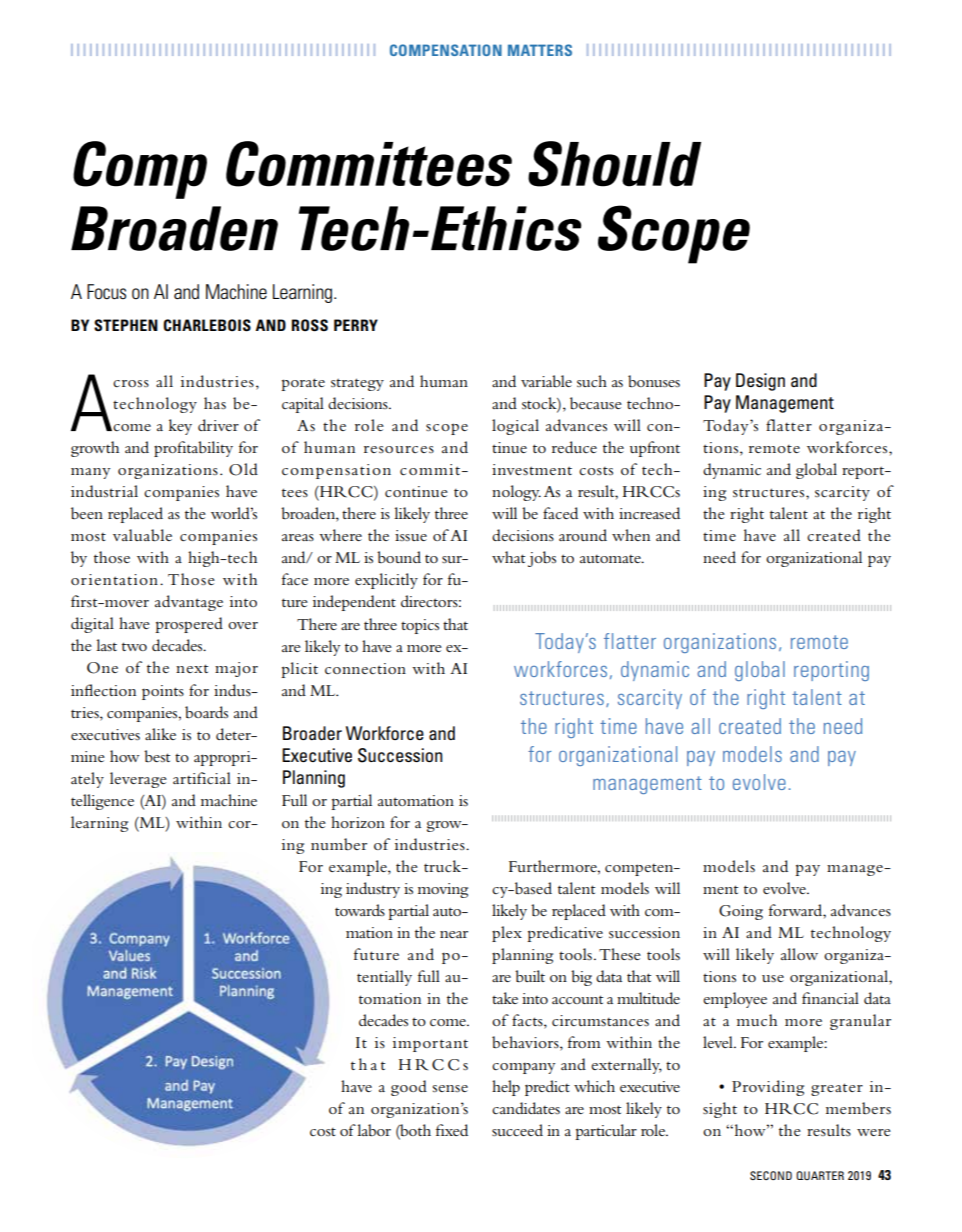  What do you see at coordinates (106, 292) in the screenshot?
I see `Focus` at bounding box center [106, 292].
